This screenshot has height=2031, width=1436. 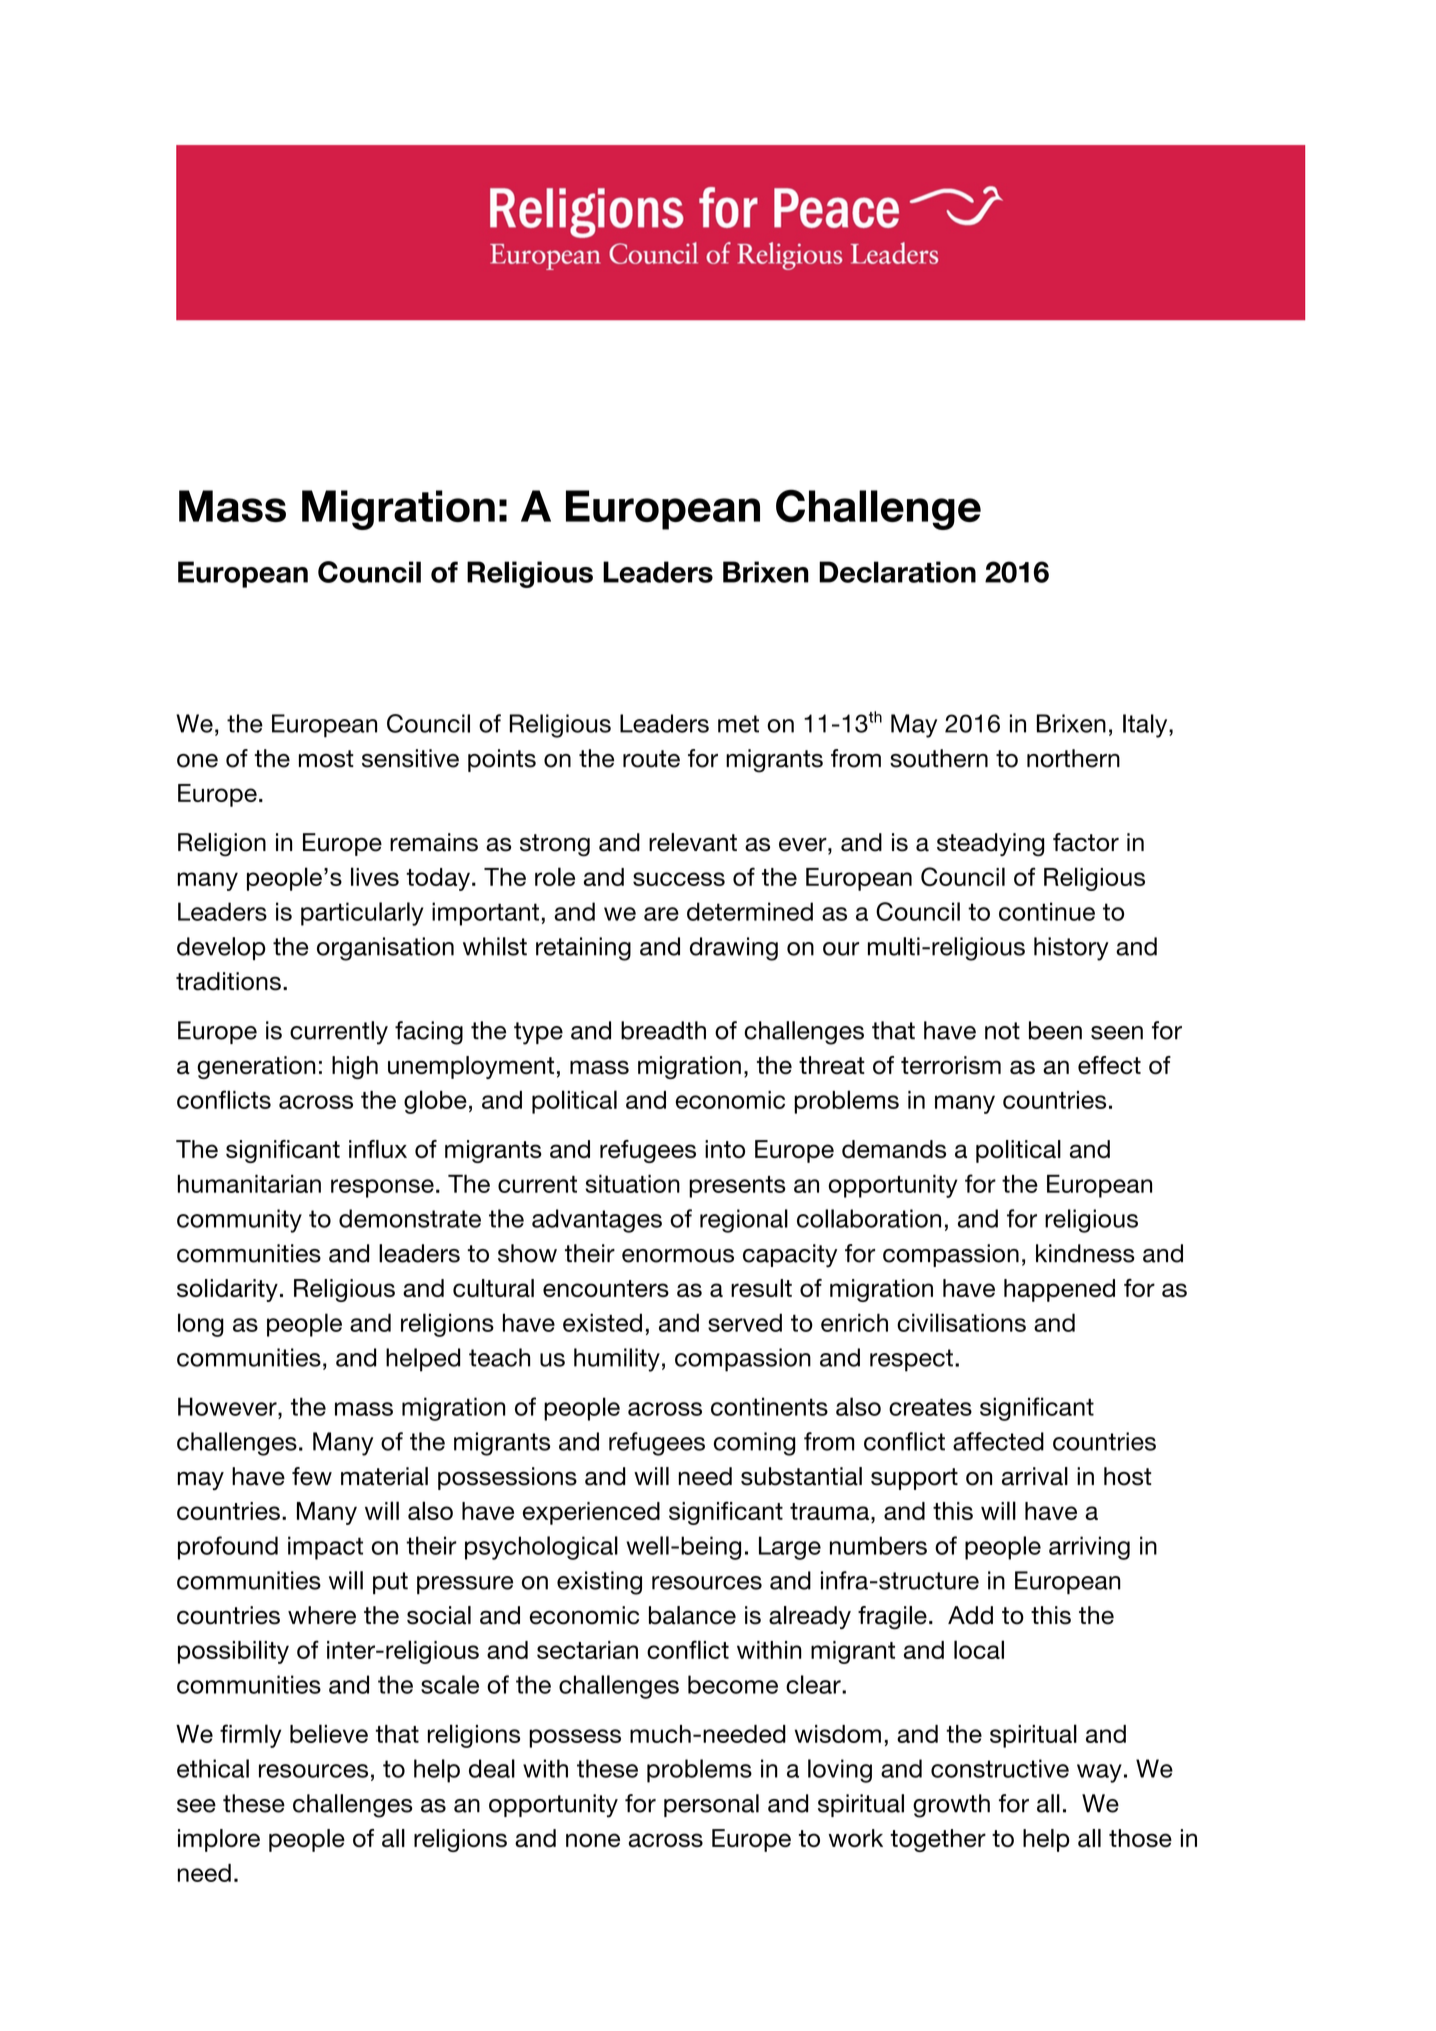 I want to click on most, so click(x=326, y=759).
